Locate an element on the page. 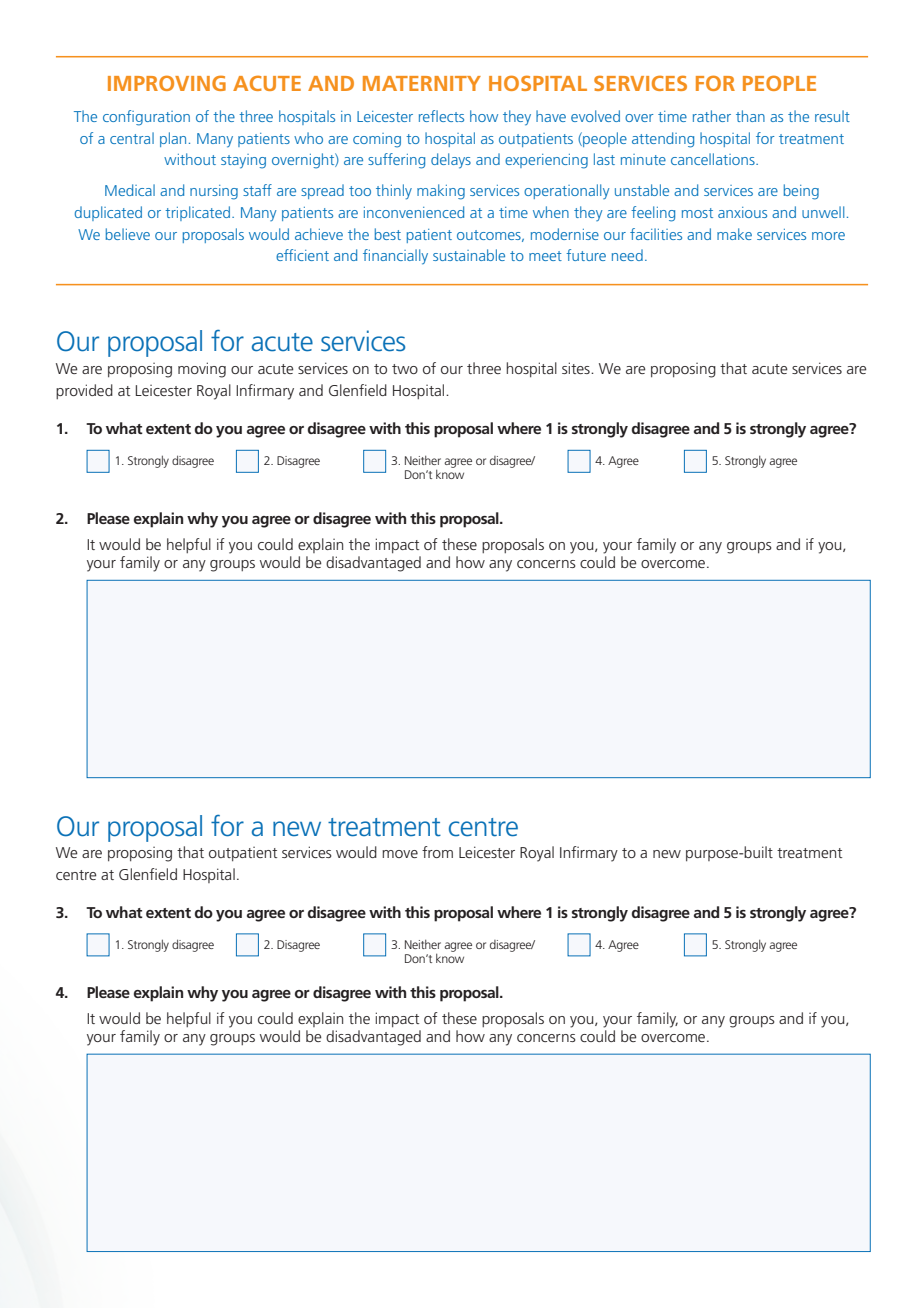  two is located at coordinates (405, 369).
